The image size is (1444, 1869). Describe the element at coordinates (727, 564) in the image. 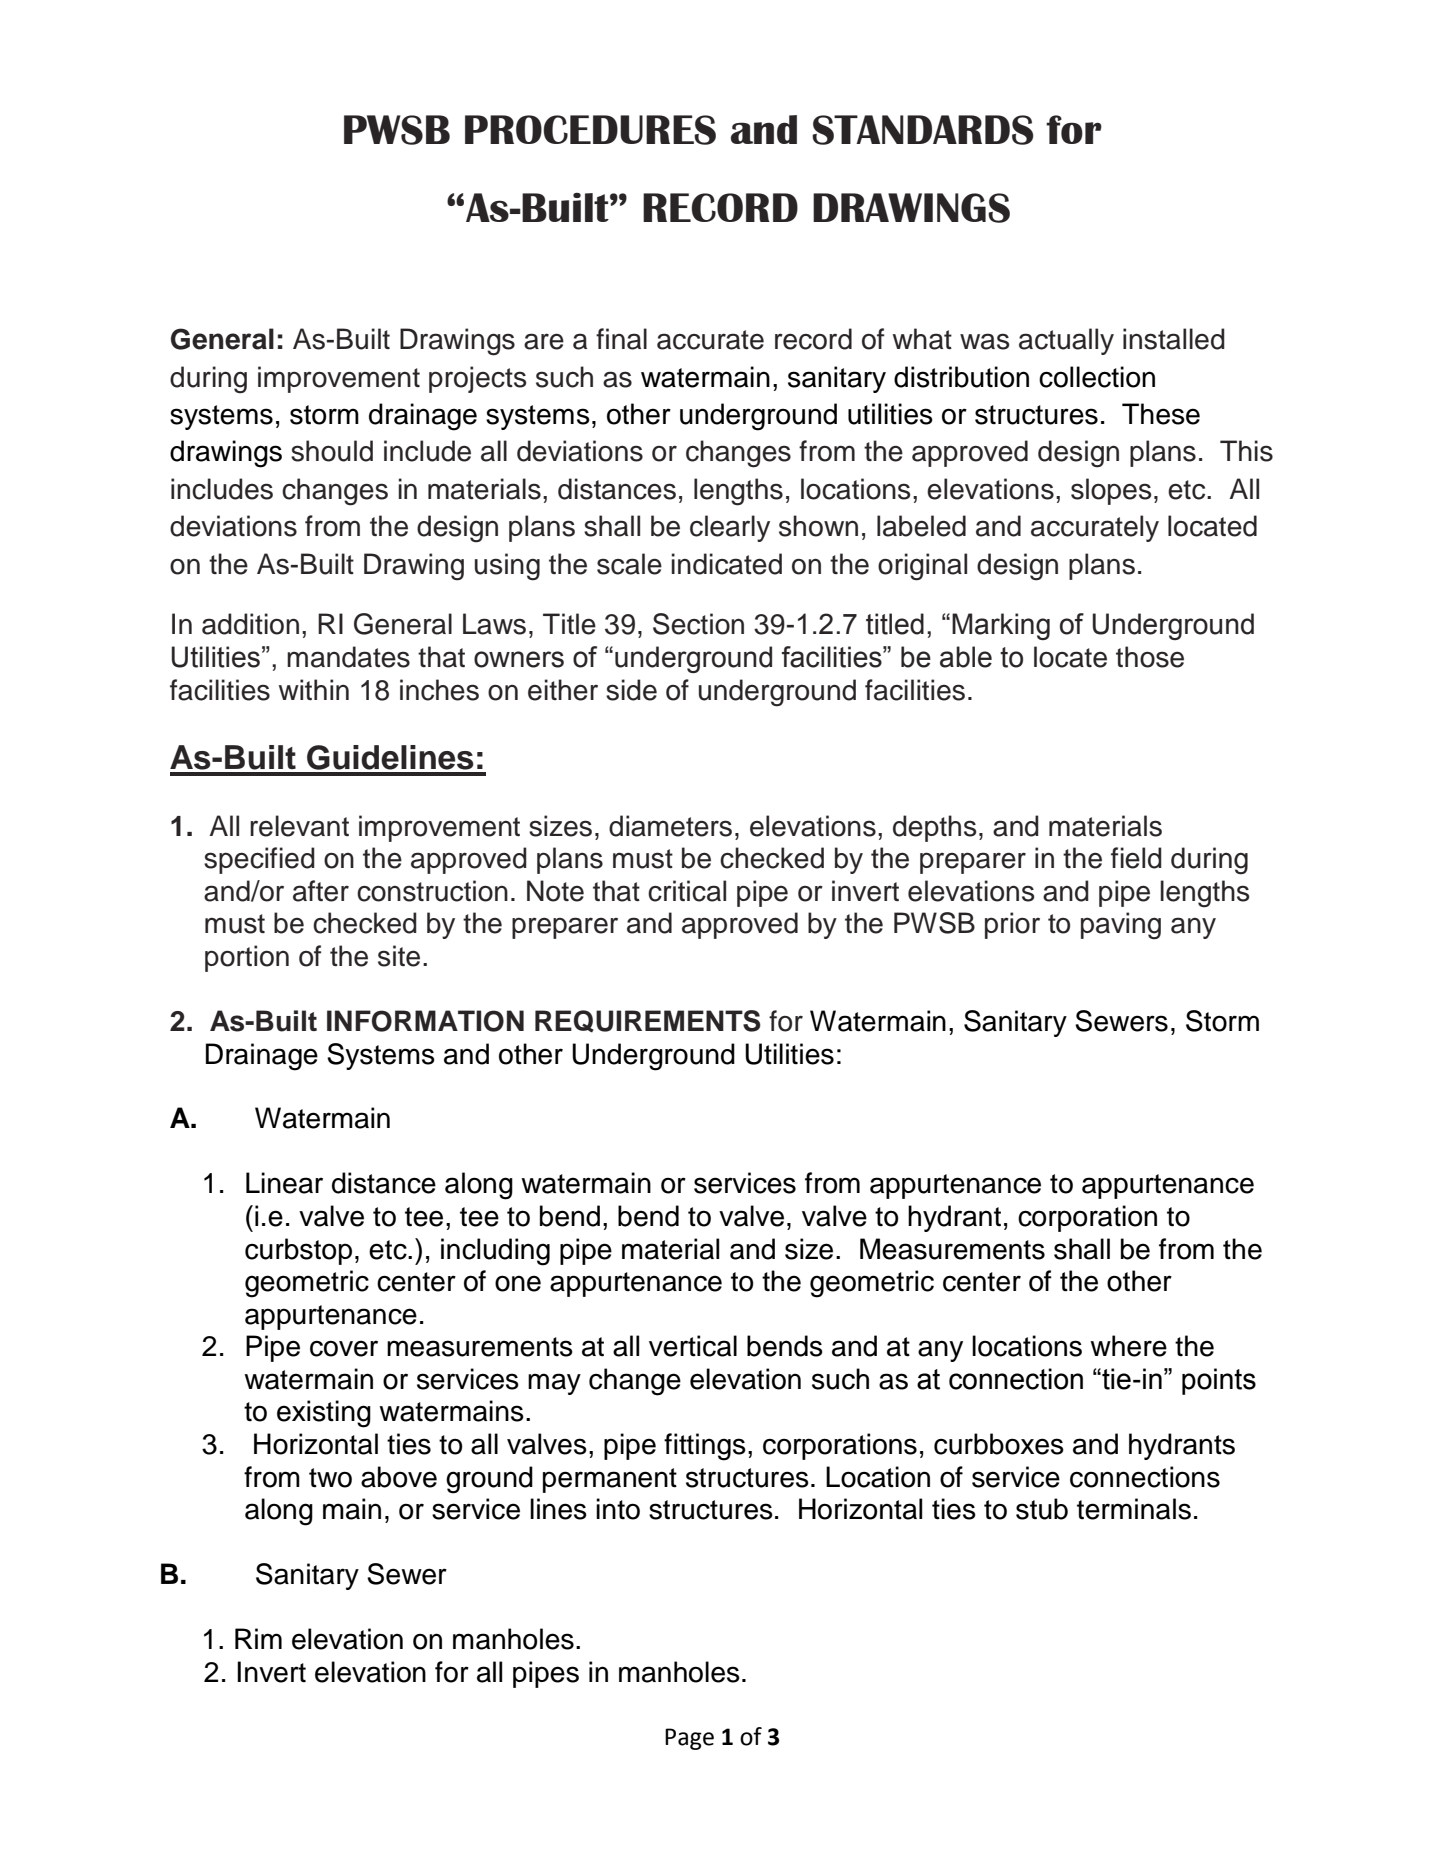

I see `indicated` at that location.
